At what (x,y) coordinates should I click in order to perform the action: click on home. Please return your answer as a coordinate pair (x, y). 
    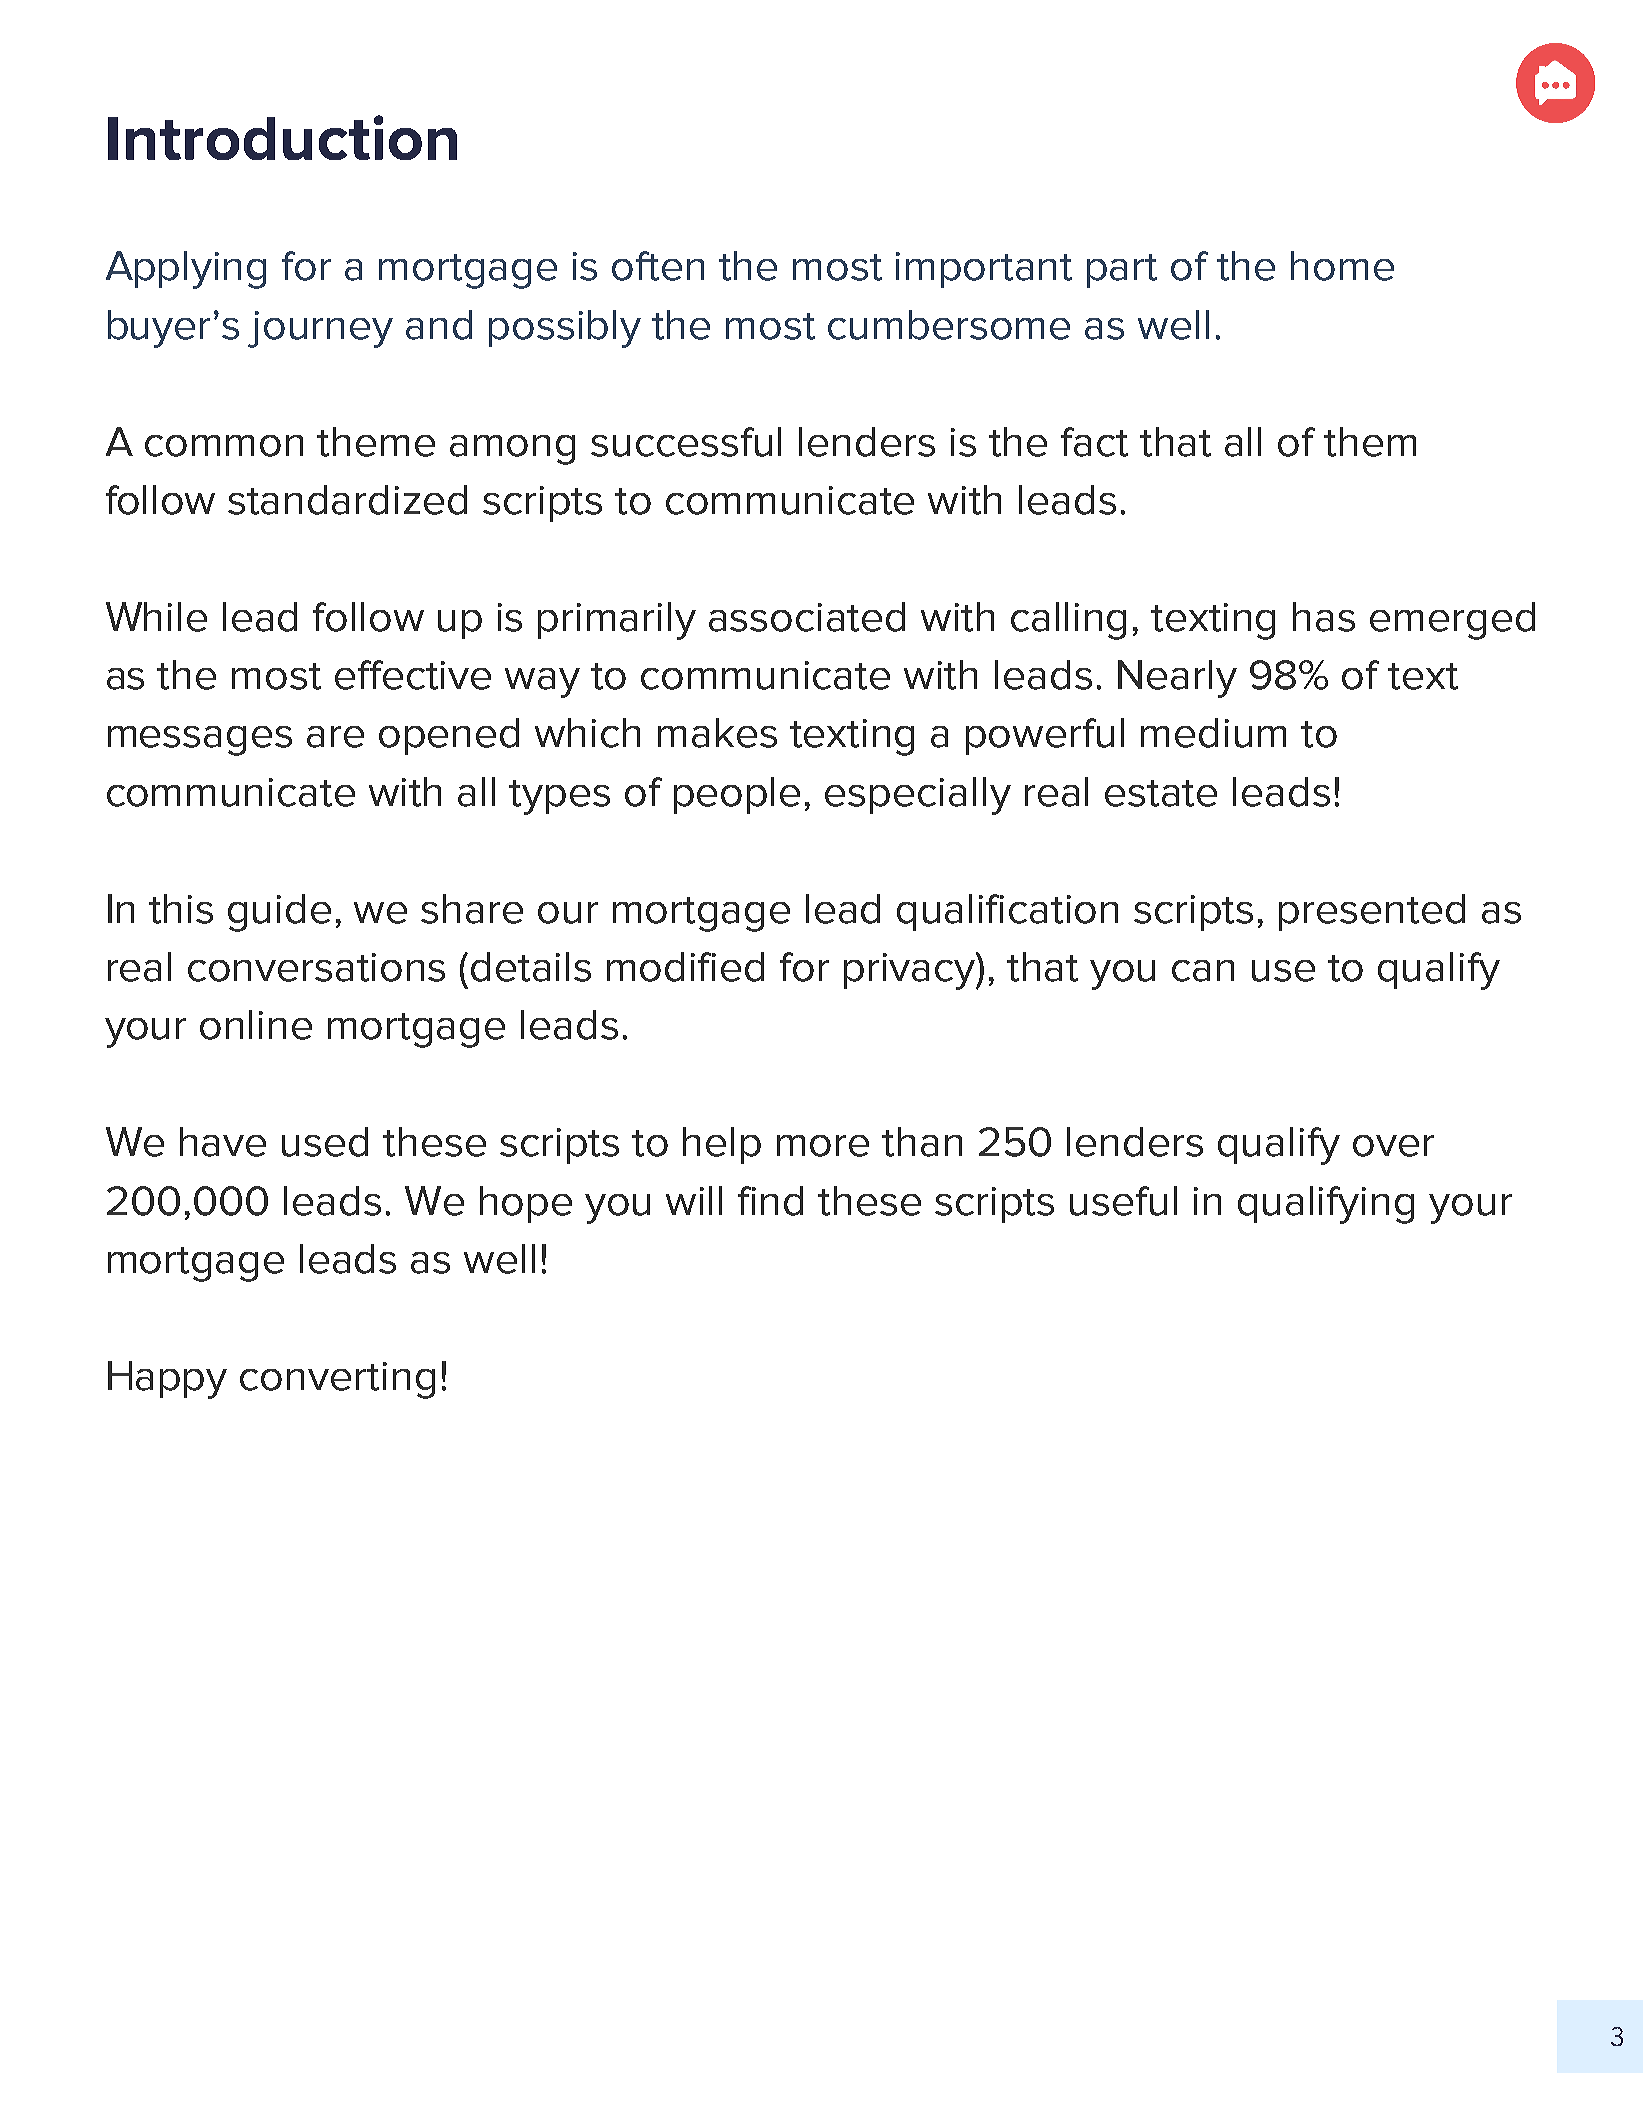
    Looking at the image, I should click on (1342, 266).
